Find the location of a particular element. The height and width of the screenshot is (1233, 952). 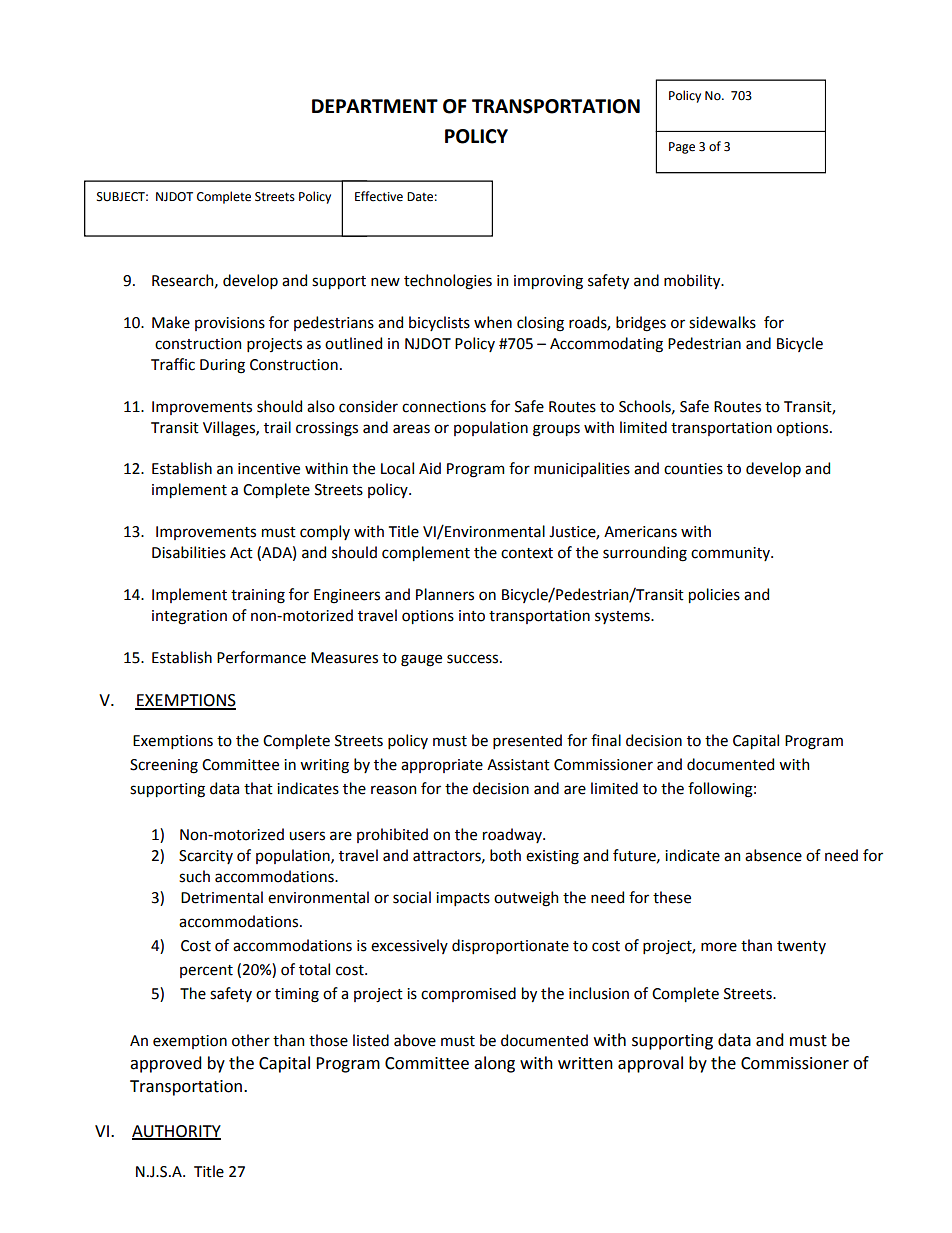

bridges is located at coordinates (641, 324).
